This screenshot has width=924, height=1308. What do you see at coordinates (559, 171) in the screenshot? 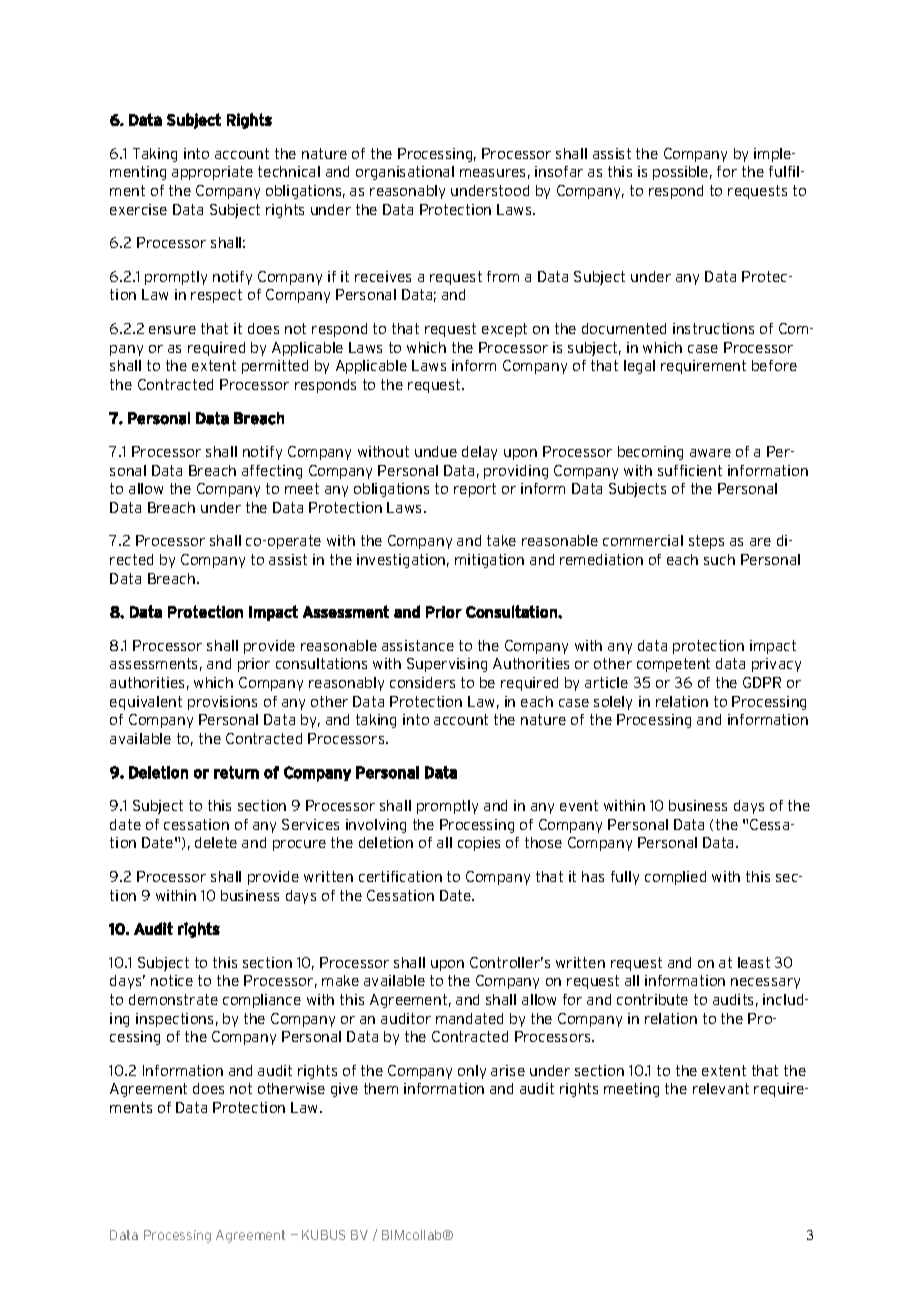
I see `insofar` at bounding box center [559, 171].
